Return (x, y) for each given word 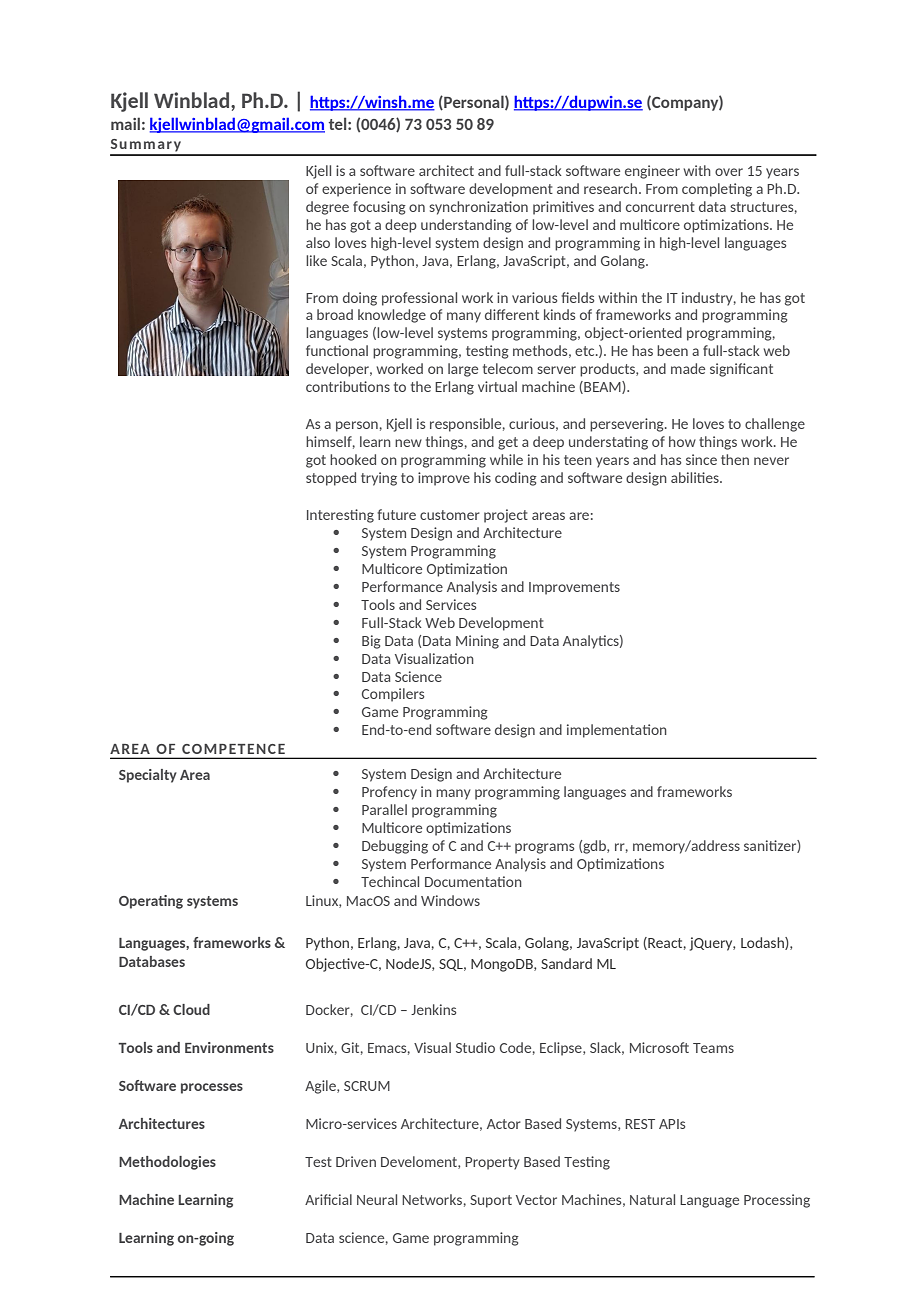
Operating (151, 902)
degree (327, 208)
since (701, 459)
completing (717, 190)
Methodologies (167, 1163)
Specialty (148, 776)
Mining (477, 642)
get (508, 443)
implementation (617, 731)
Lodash (763, 943)
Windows (450, 900)
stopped (331, 479)
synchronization (478, 208)
